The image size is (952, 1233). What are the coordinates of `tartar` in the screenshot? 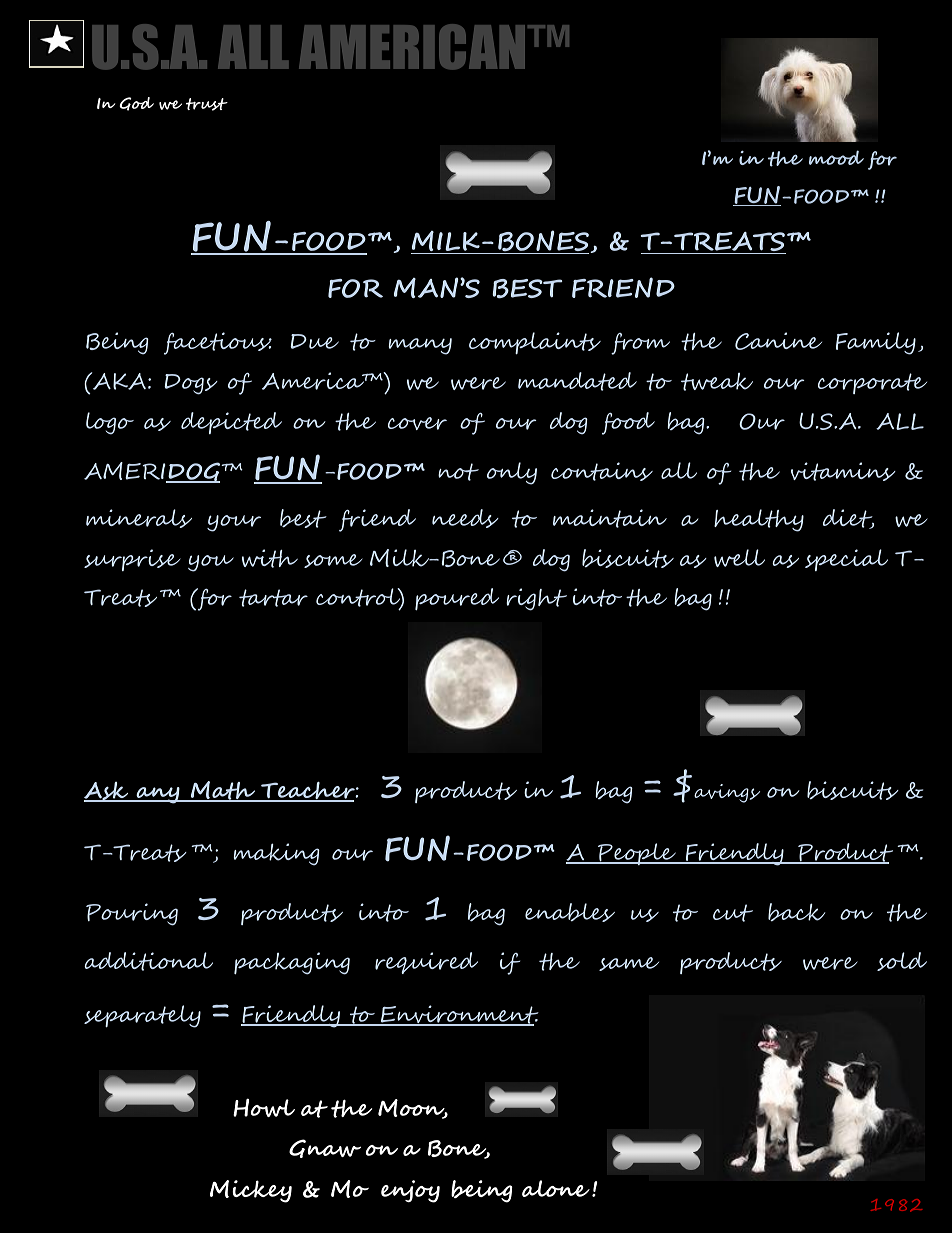 It's located at (273, 598).
